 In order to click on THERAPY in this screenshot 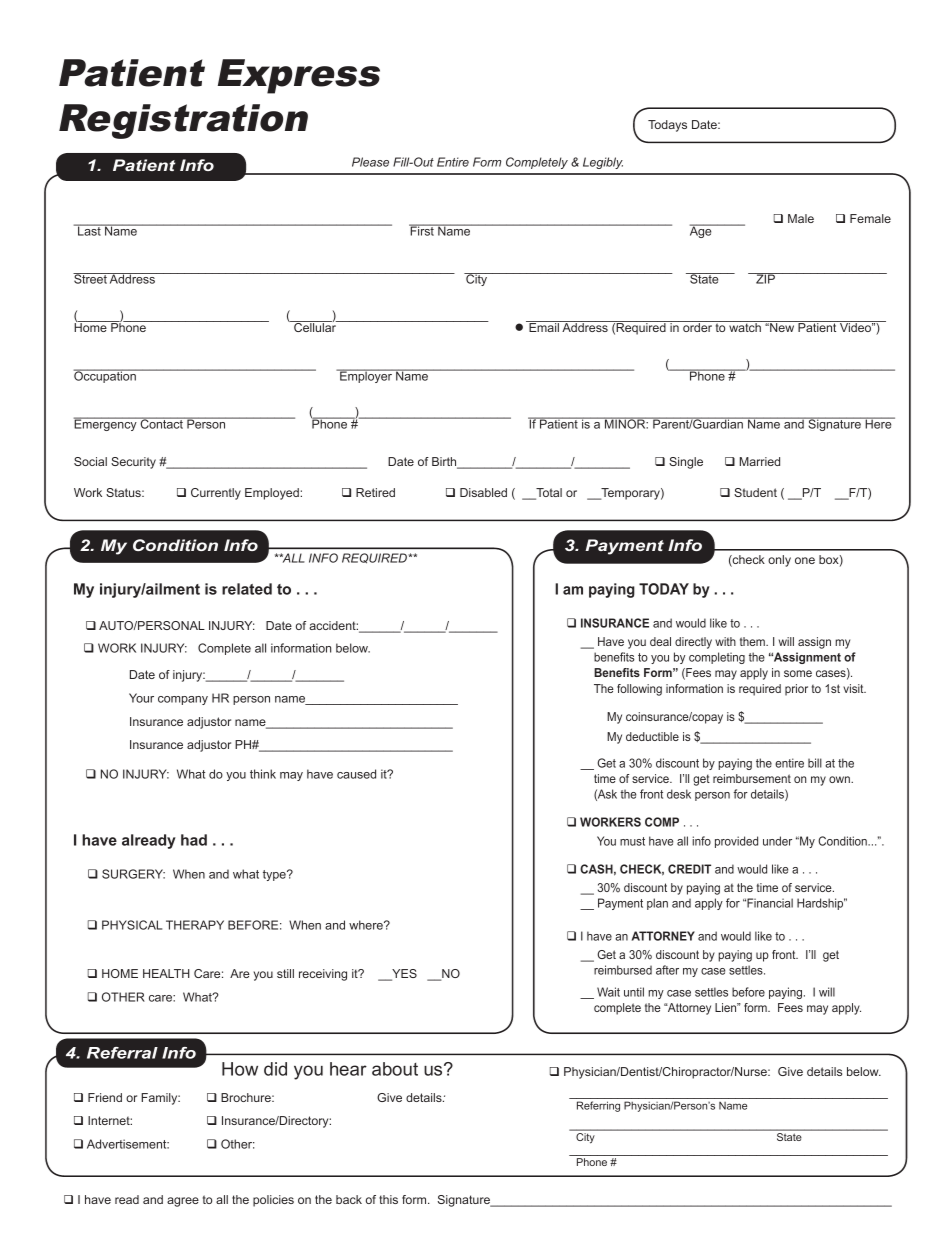, I will do `click(195, 925)`.
